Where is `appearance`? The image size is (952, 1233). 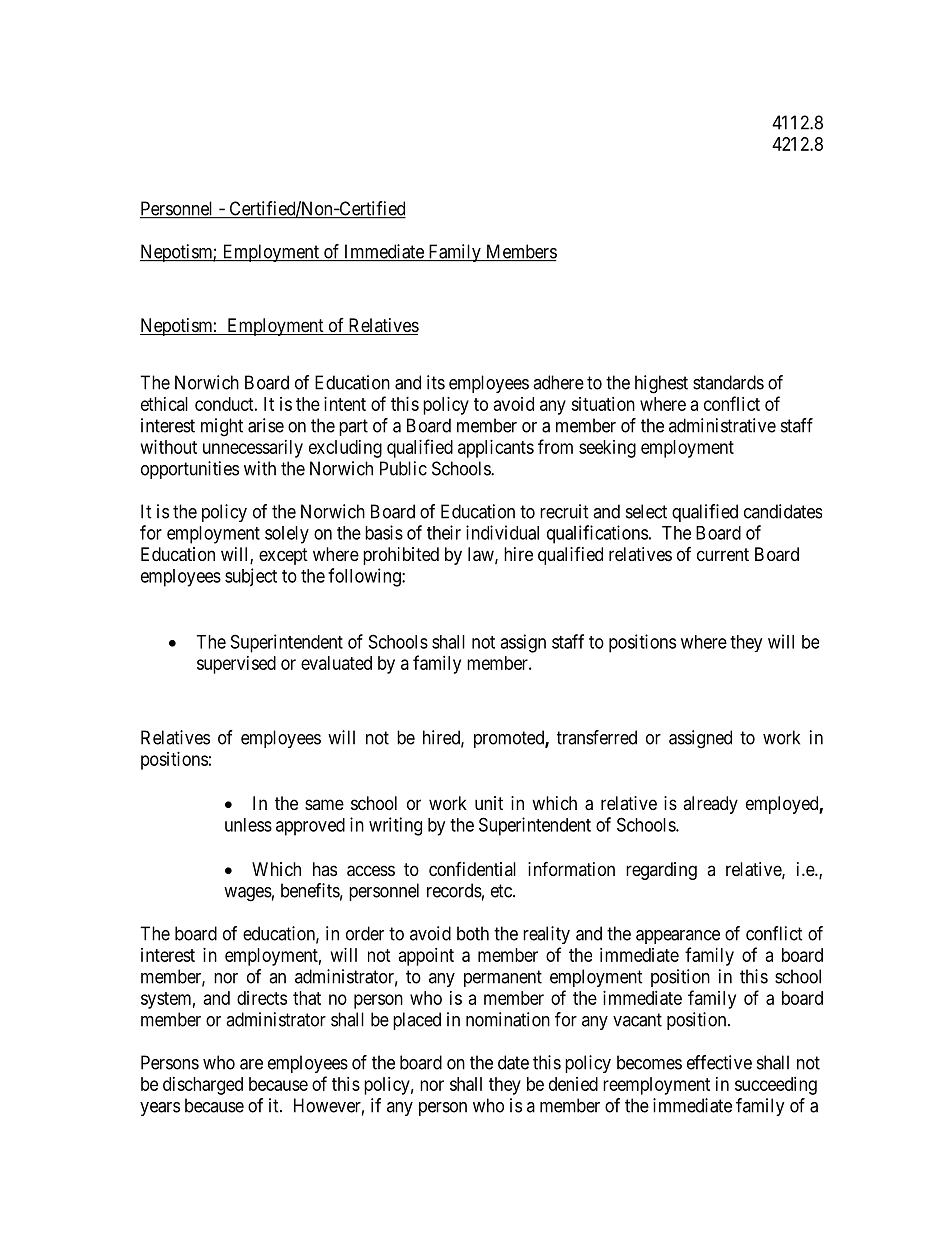 appearance is located at coordinates (678, 937).
